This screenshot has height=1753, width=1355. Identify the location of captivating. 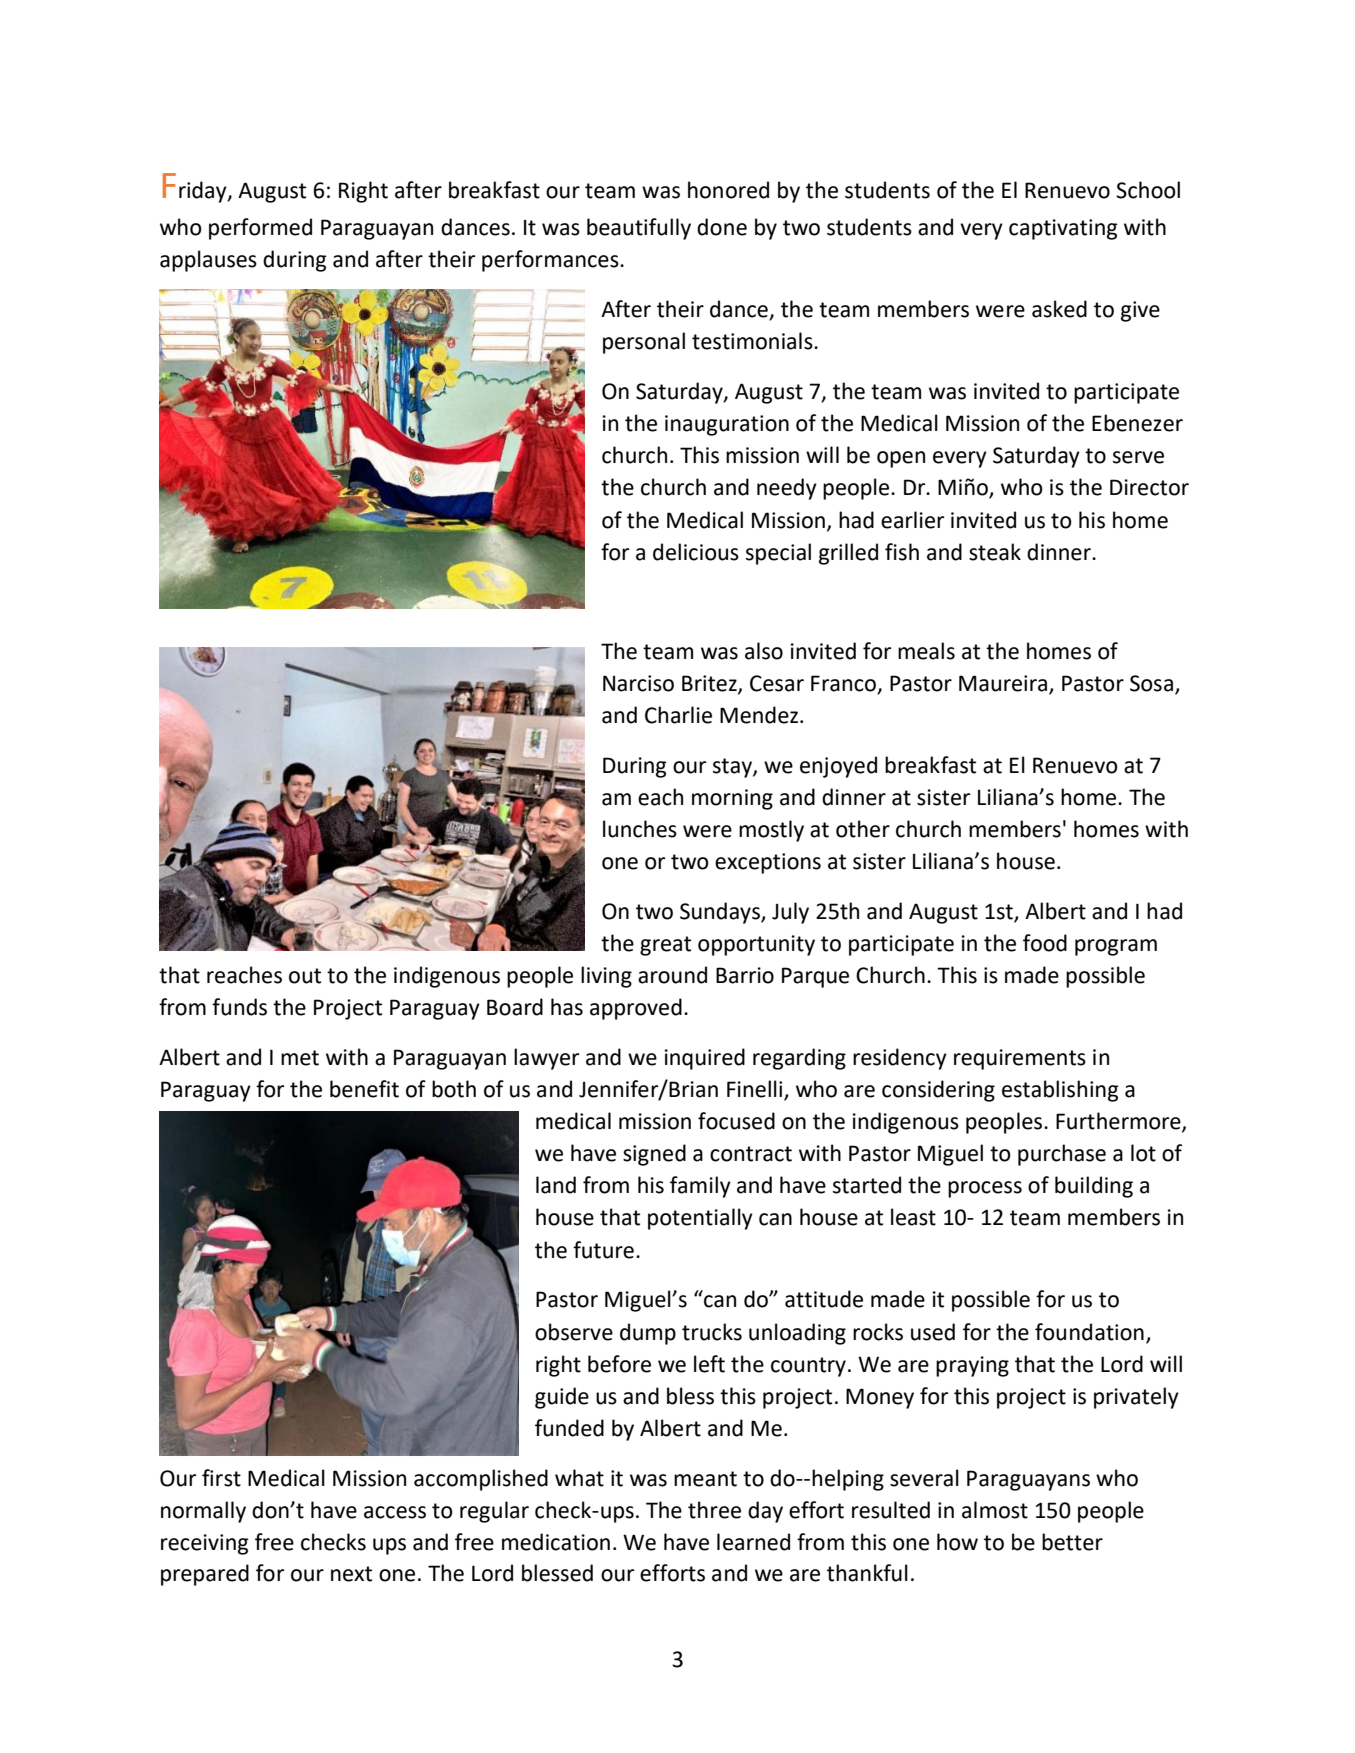
(1063, 229).
